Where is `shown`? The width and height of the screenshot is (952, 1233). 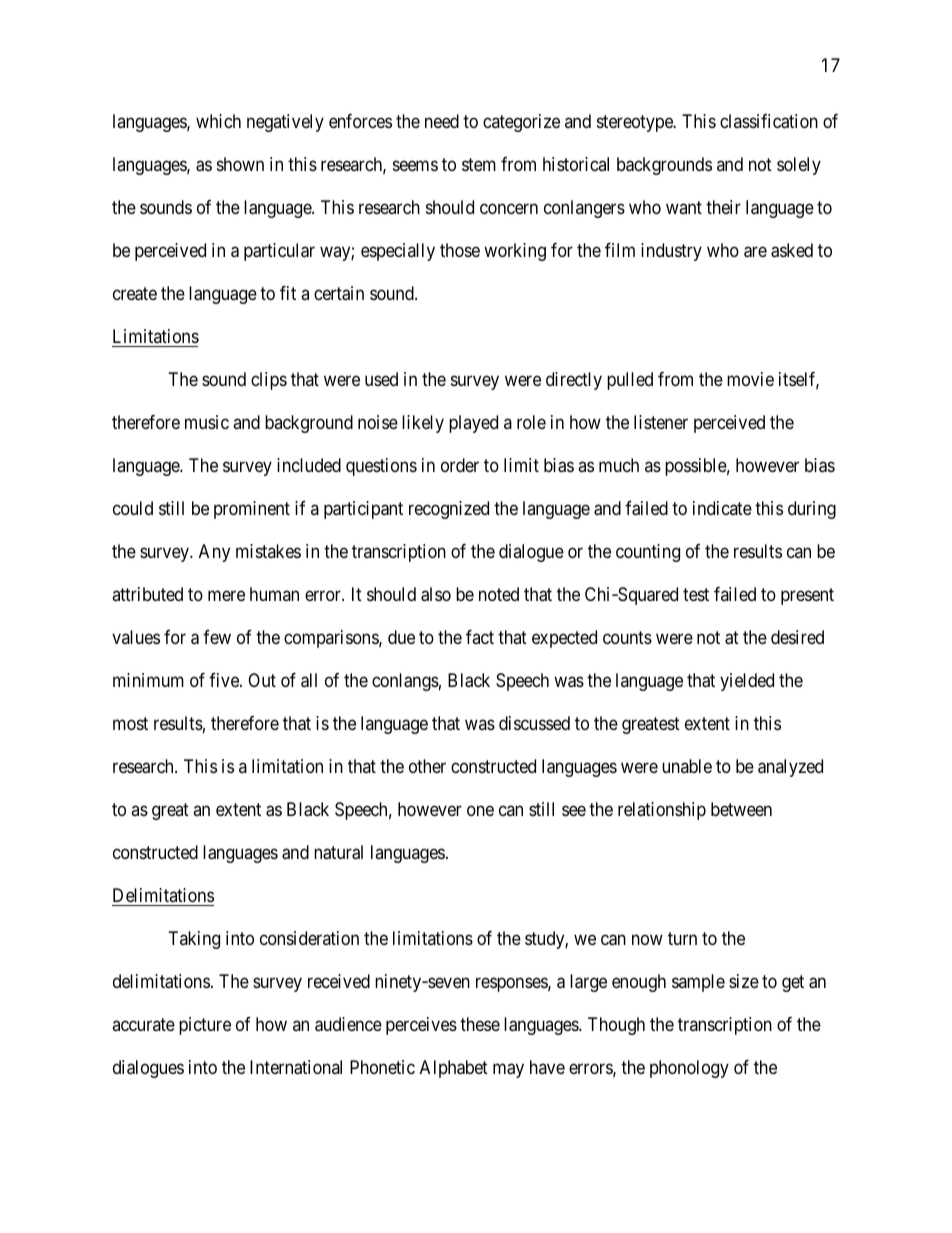 shown is located at coordinates (240, 164).
